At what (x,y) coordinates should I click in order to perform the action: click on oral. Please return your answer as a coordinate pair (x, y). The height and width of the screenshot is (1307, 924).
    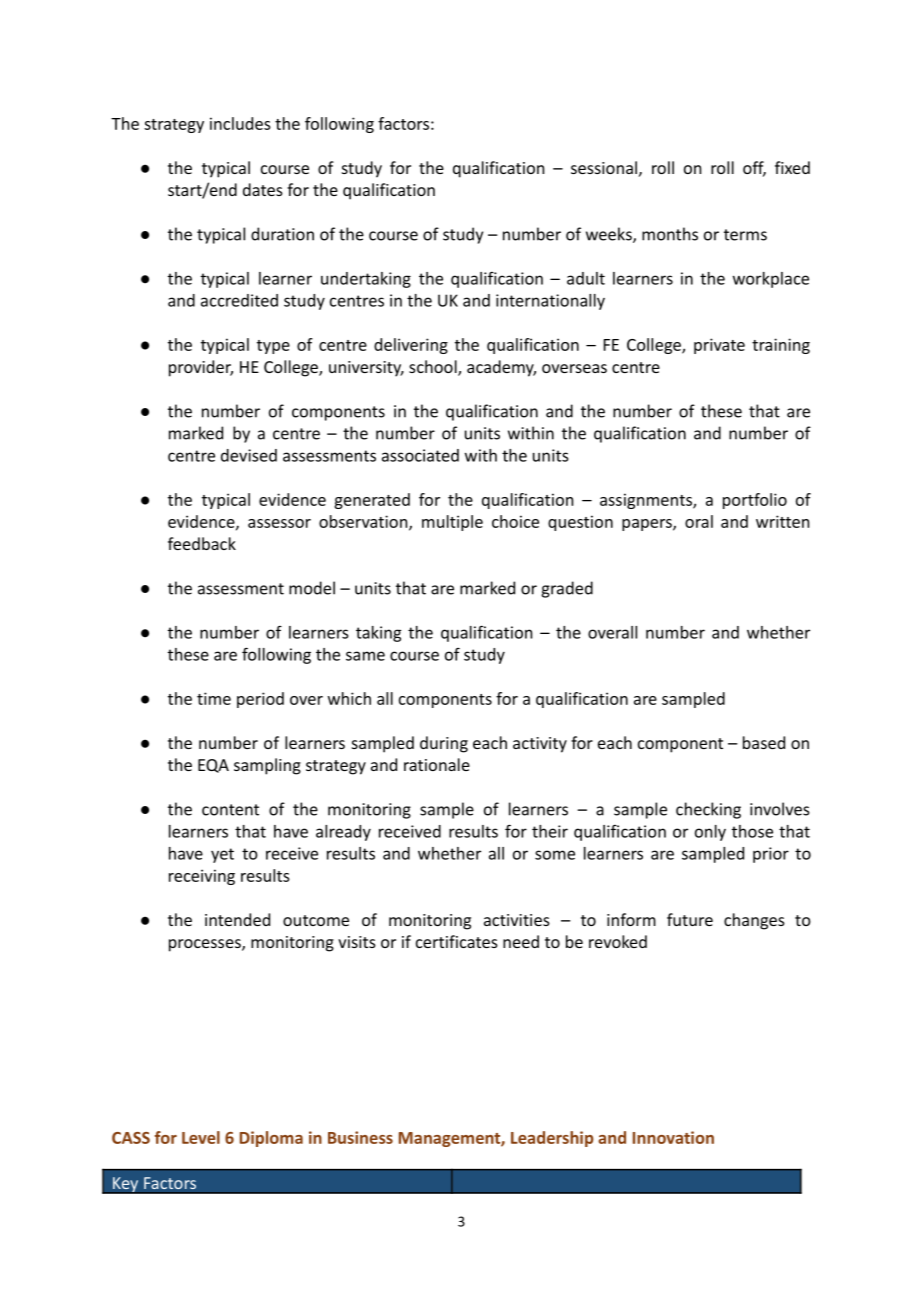
    Looking at the image, I should click on (699, 521).
